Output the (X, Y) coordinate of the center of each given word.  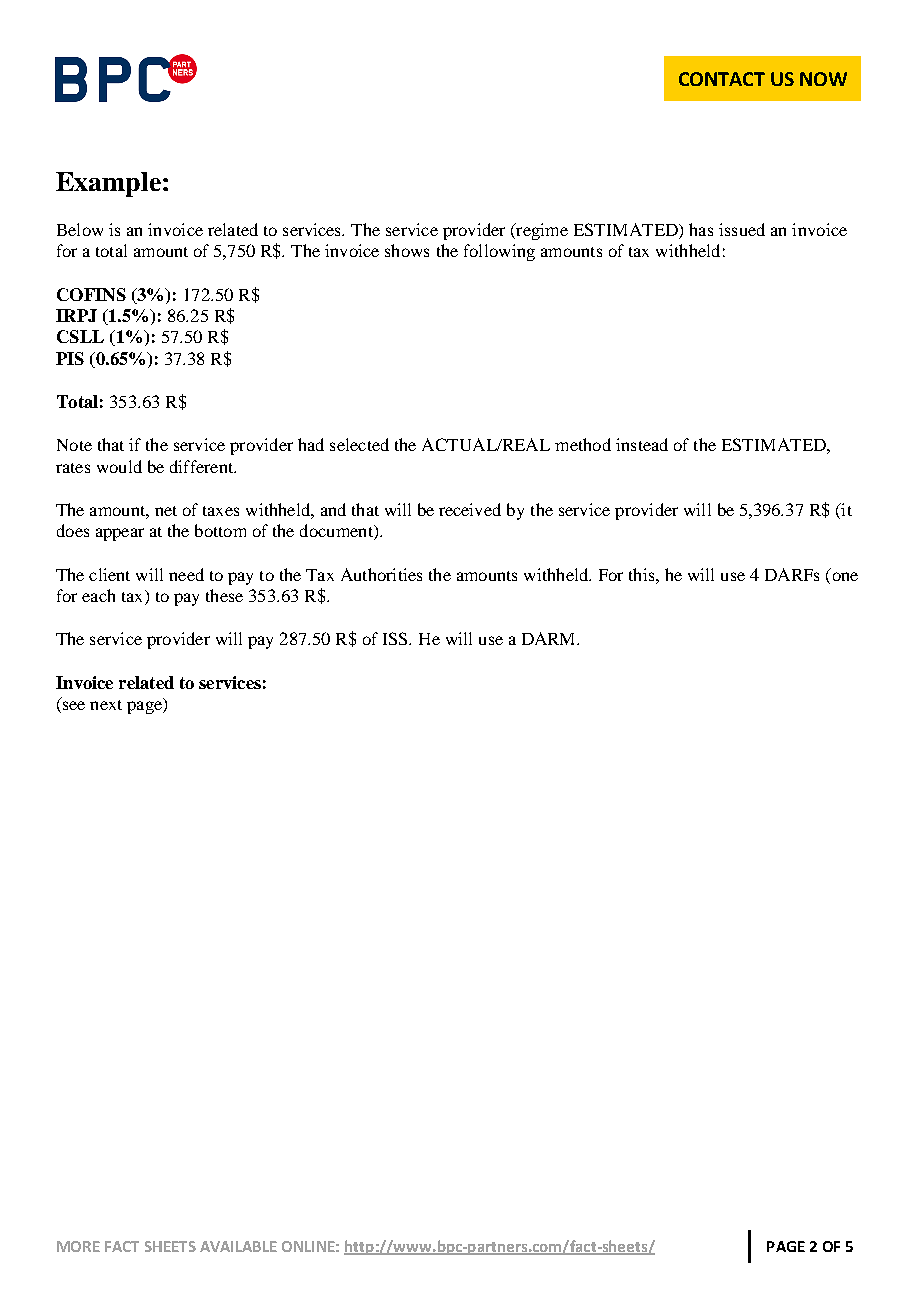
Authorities (381, 574)
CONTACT (722, 79)
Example (108, 184)
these (224, 595)
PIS (70, 358)
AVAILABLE (238, 1246)
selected (359, 444)
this (643, 574)
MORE (78, 1246)
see (74, 705)
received (470, 509)
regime (541, 231)
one (845, 576)
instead (642, 444)
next (106, 705)
